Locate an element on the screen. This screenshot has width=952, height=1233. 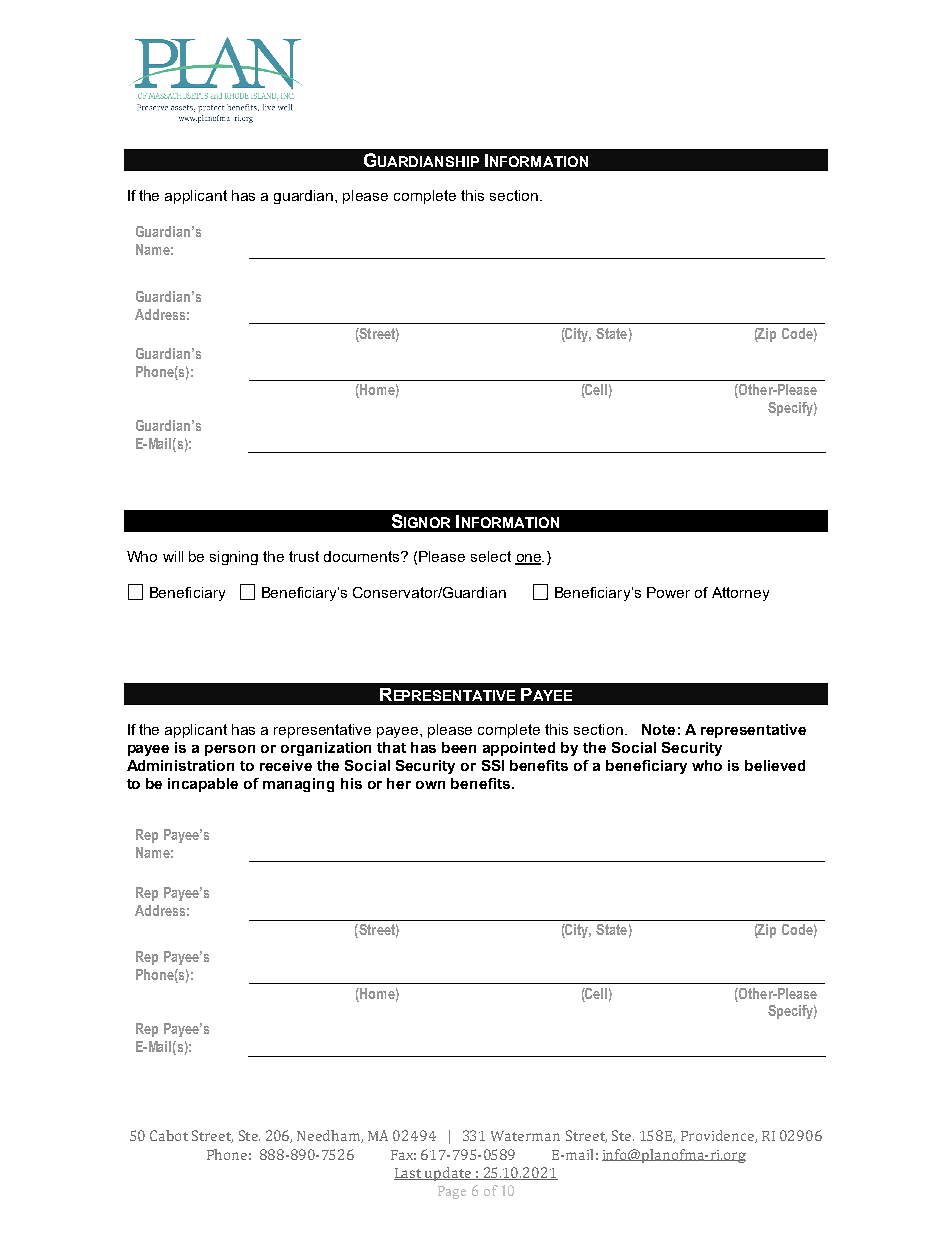
select is located at coordinates (491, 556).
